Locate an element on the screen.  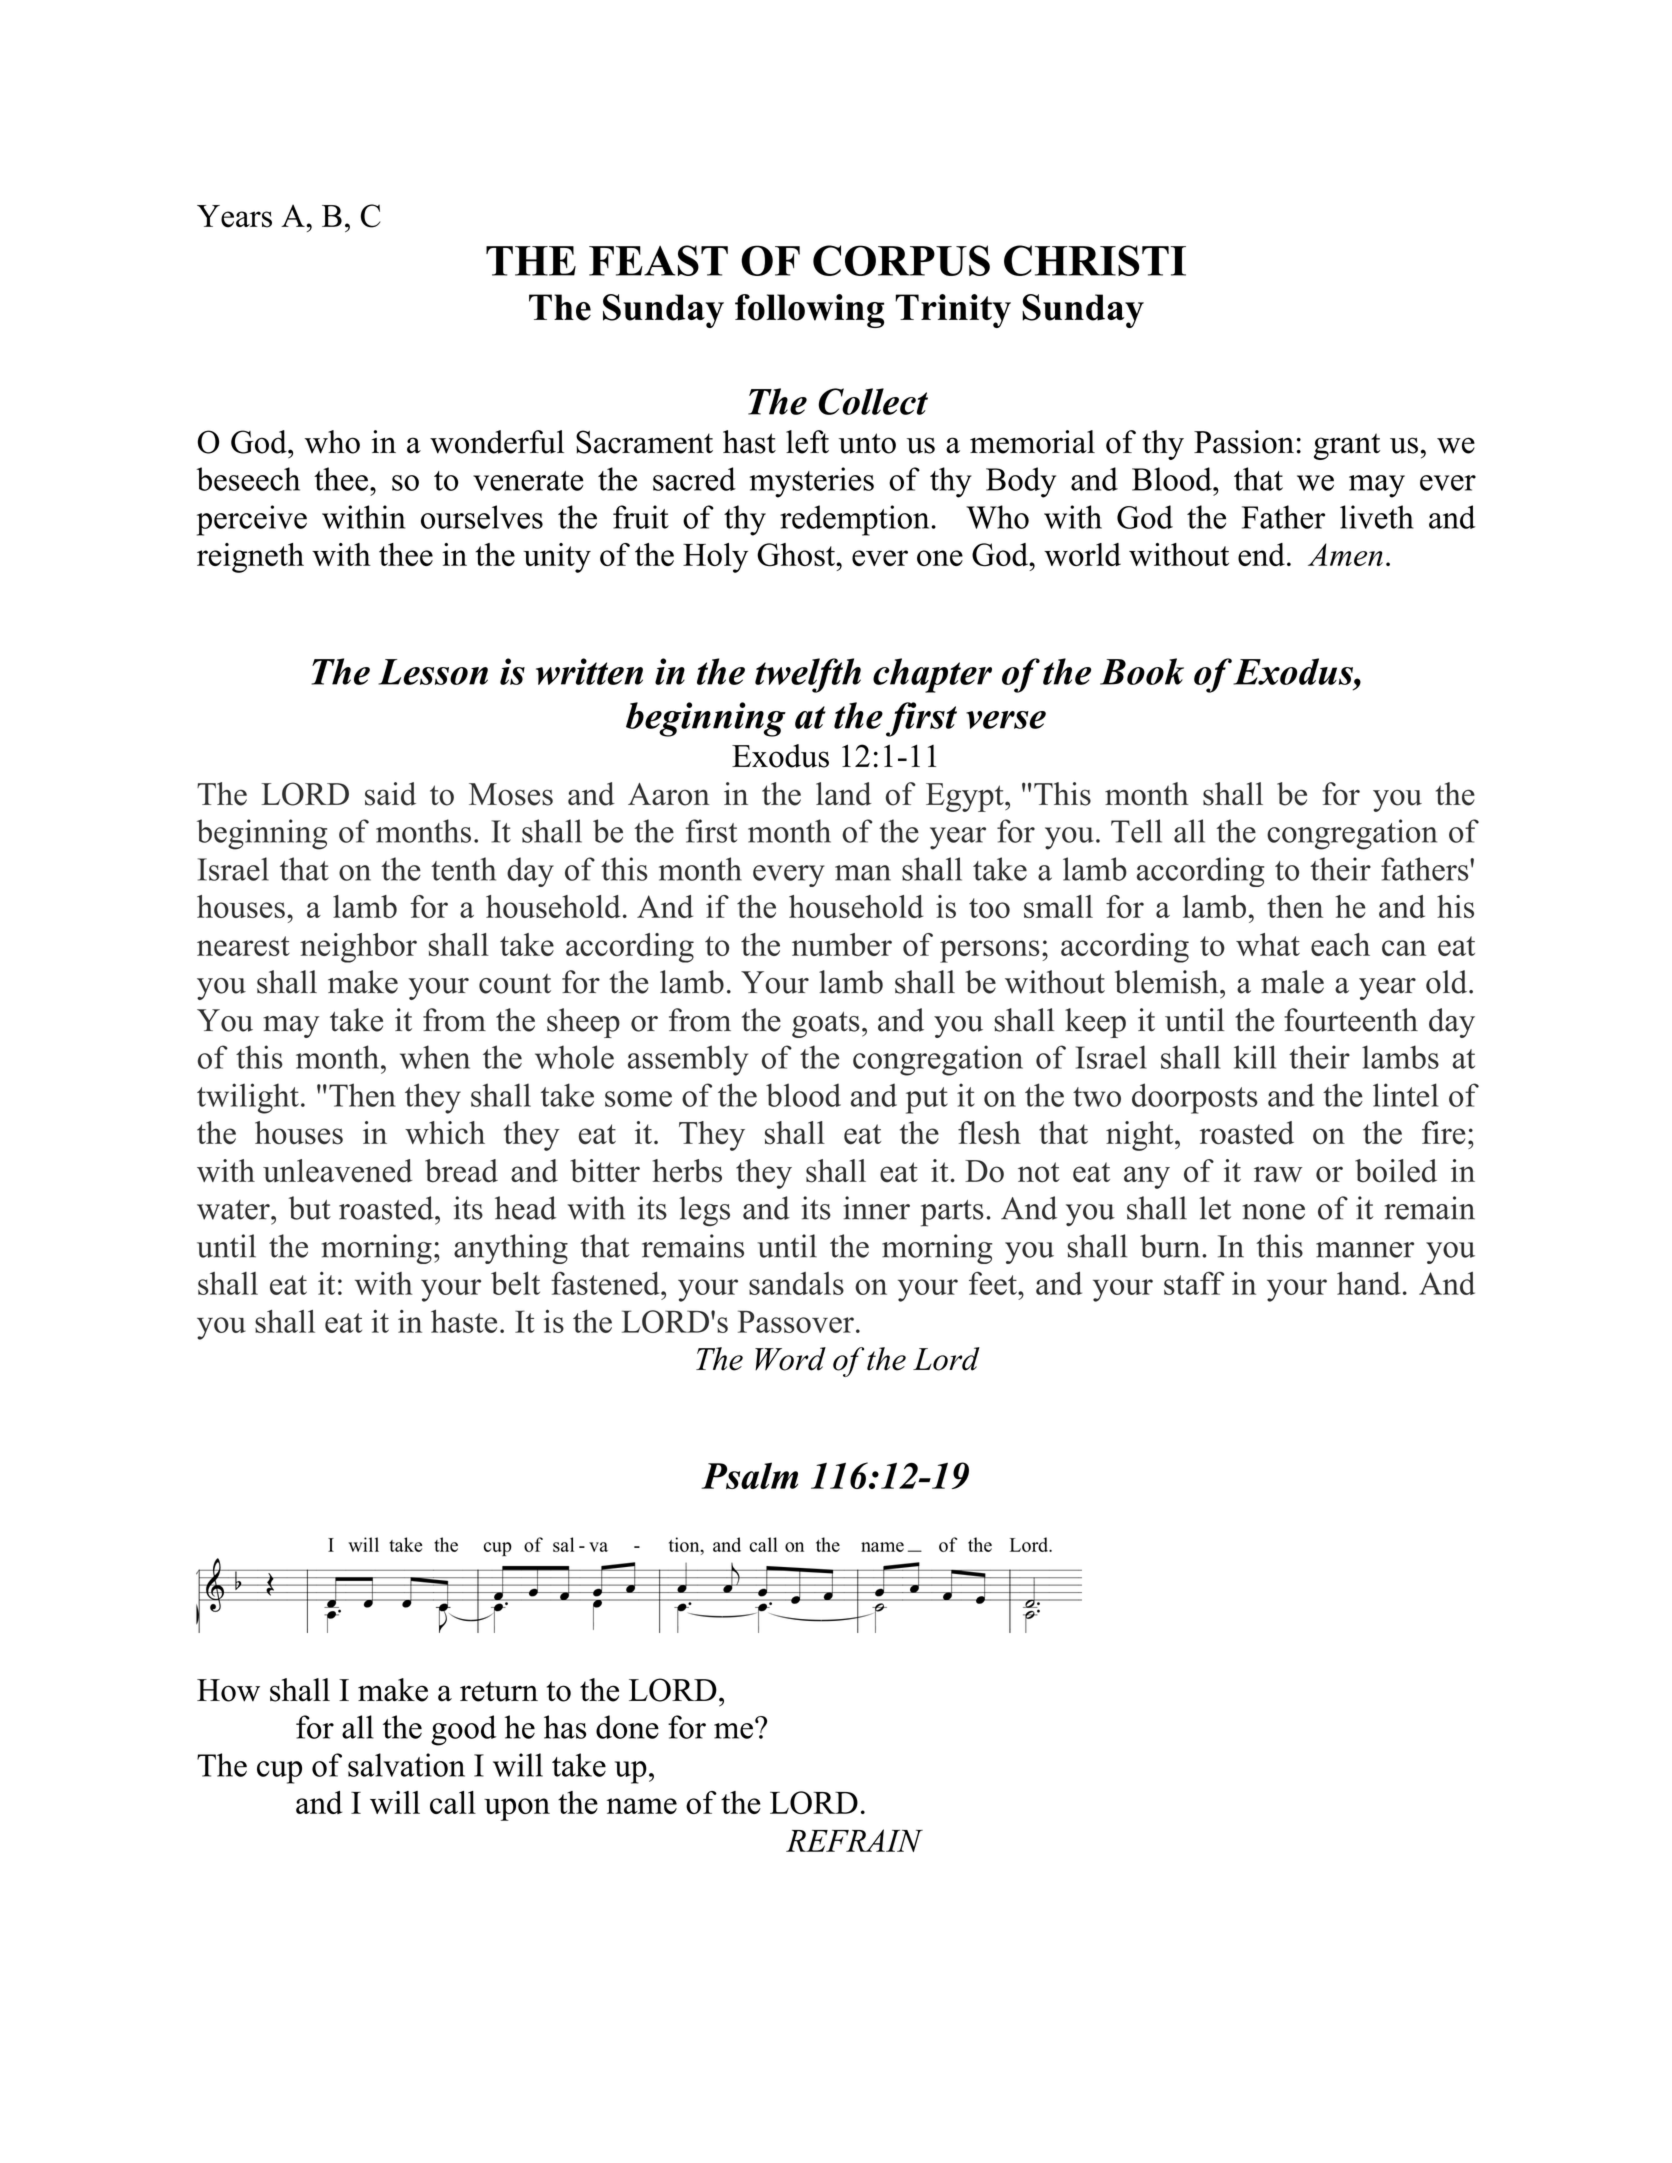
wonderful is located at coordinates (497, 442).
